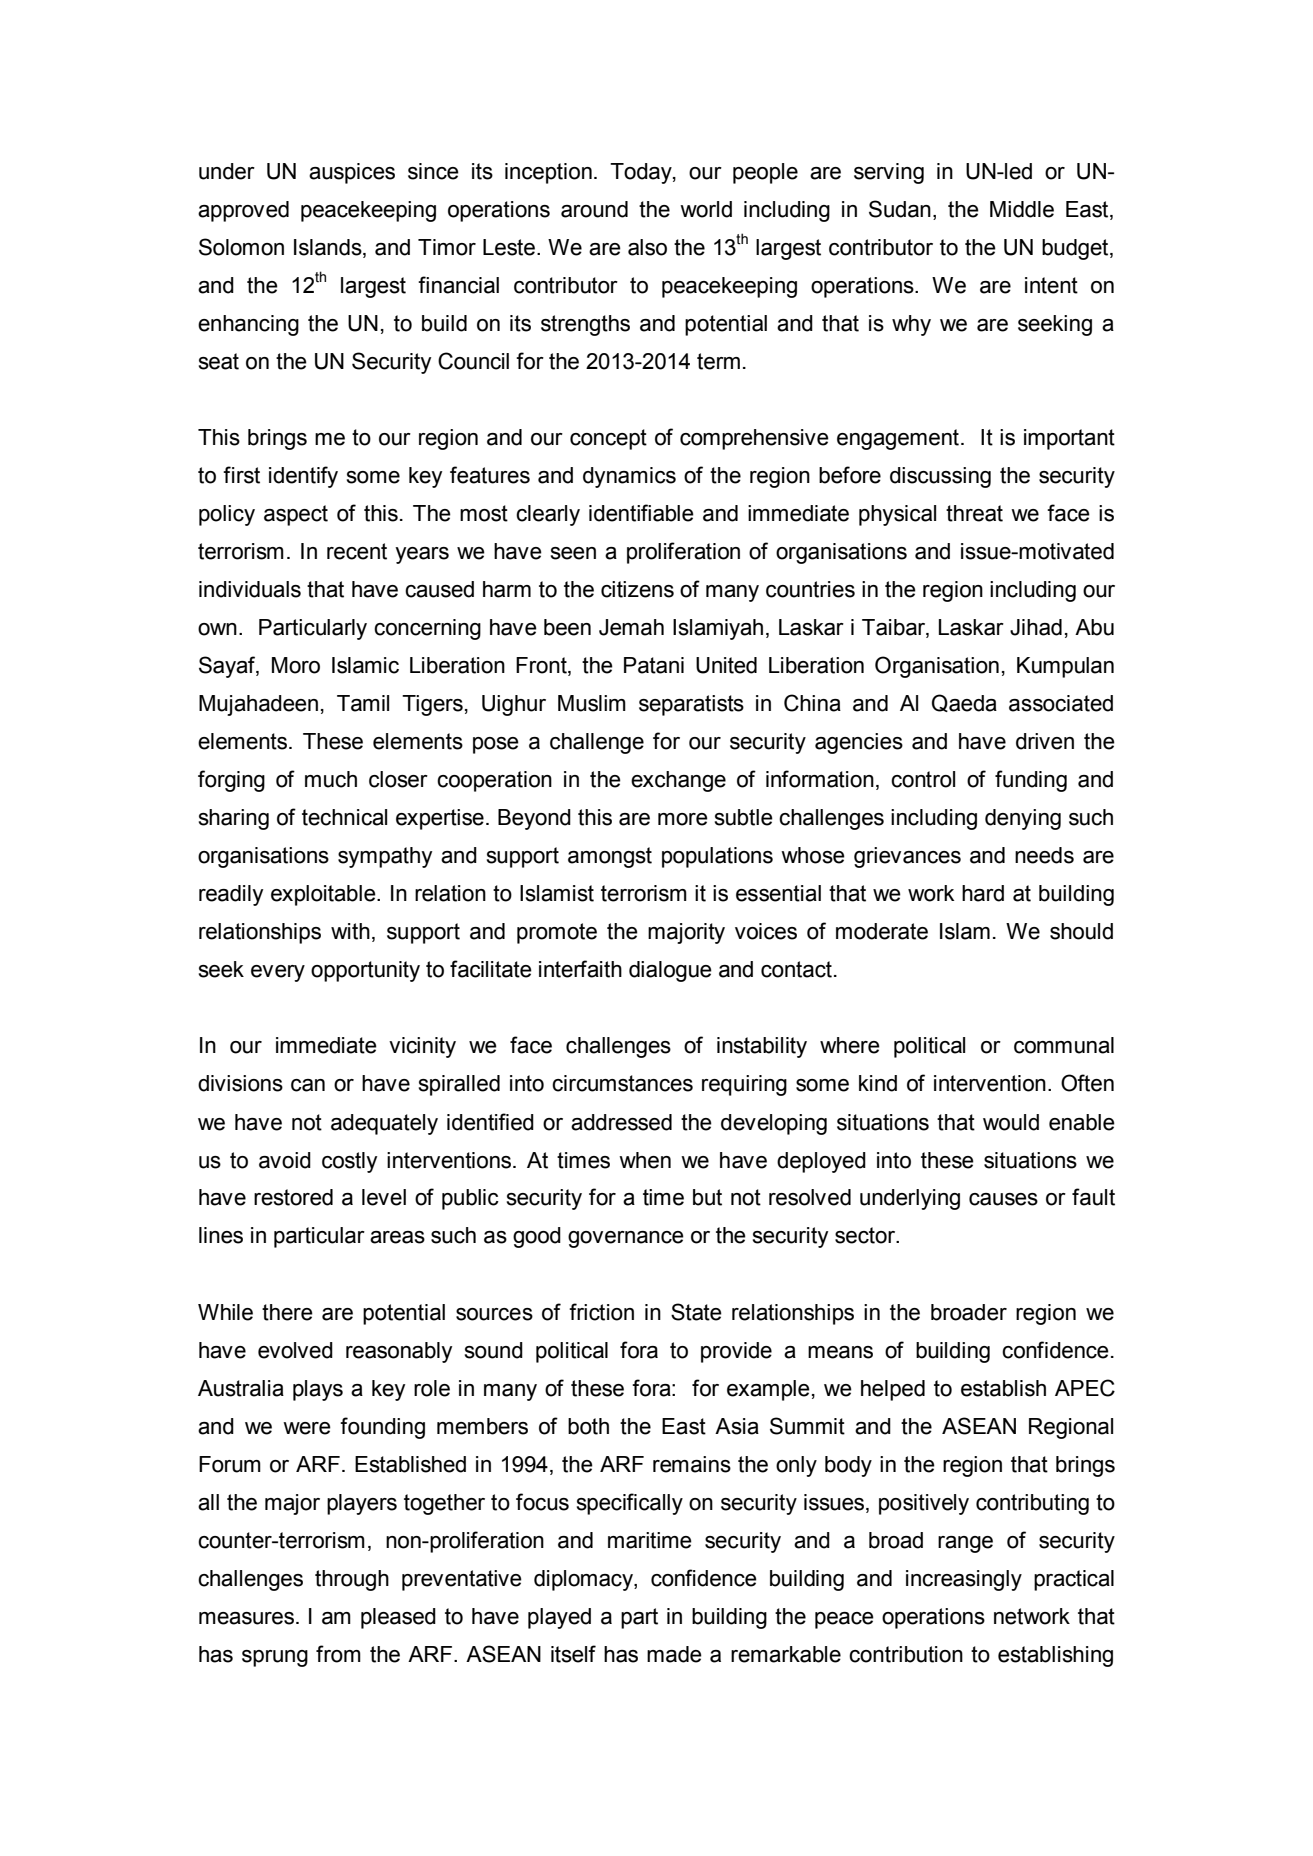  What do you see at coordinates (1022, 209) in the screenshot?
I see `Middle` at bounding box center [1022, 209].
